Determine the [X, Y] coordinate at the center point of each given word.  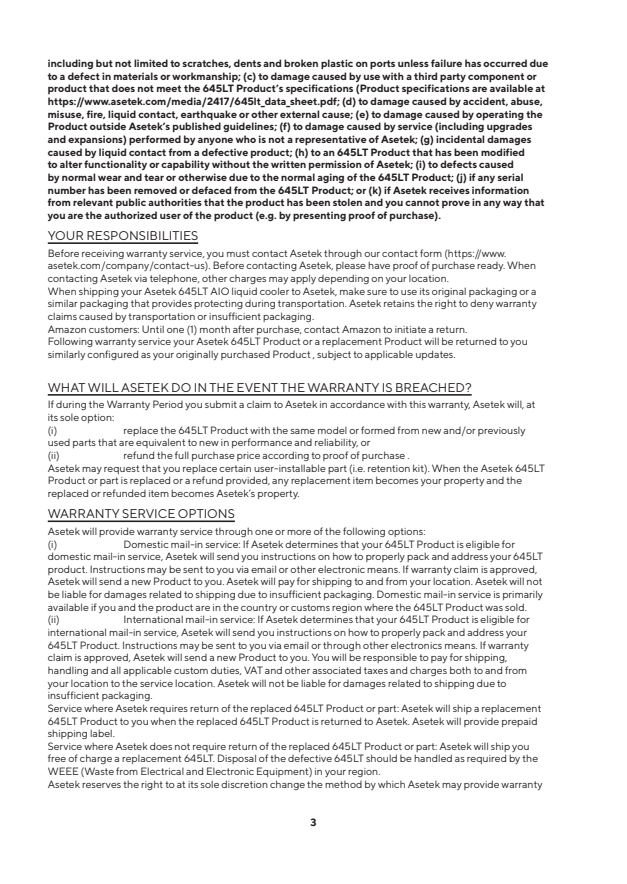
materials [136, 76]
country [259, 608]
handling [68, 671]
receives [449, 190]
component [496, 78]
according [285, 456]
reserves [101, 785]
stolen [347, 202]
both [460, 670]
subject [334, 355]
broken [301, 63]
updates [435, 355]
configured [112, 355]
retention [389, 468]
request [122, 469]
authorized [130, 215]
